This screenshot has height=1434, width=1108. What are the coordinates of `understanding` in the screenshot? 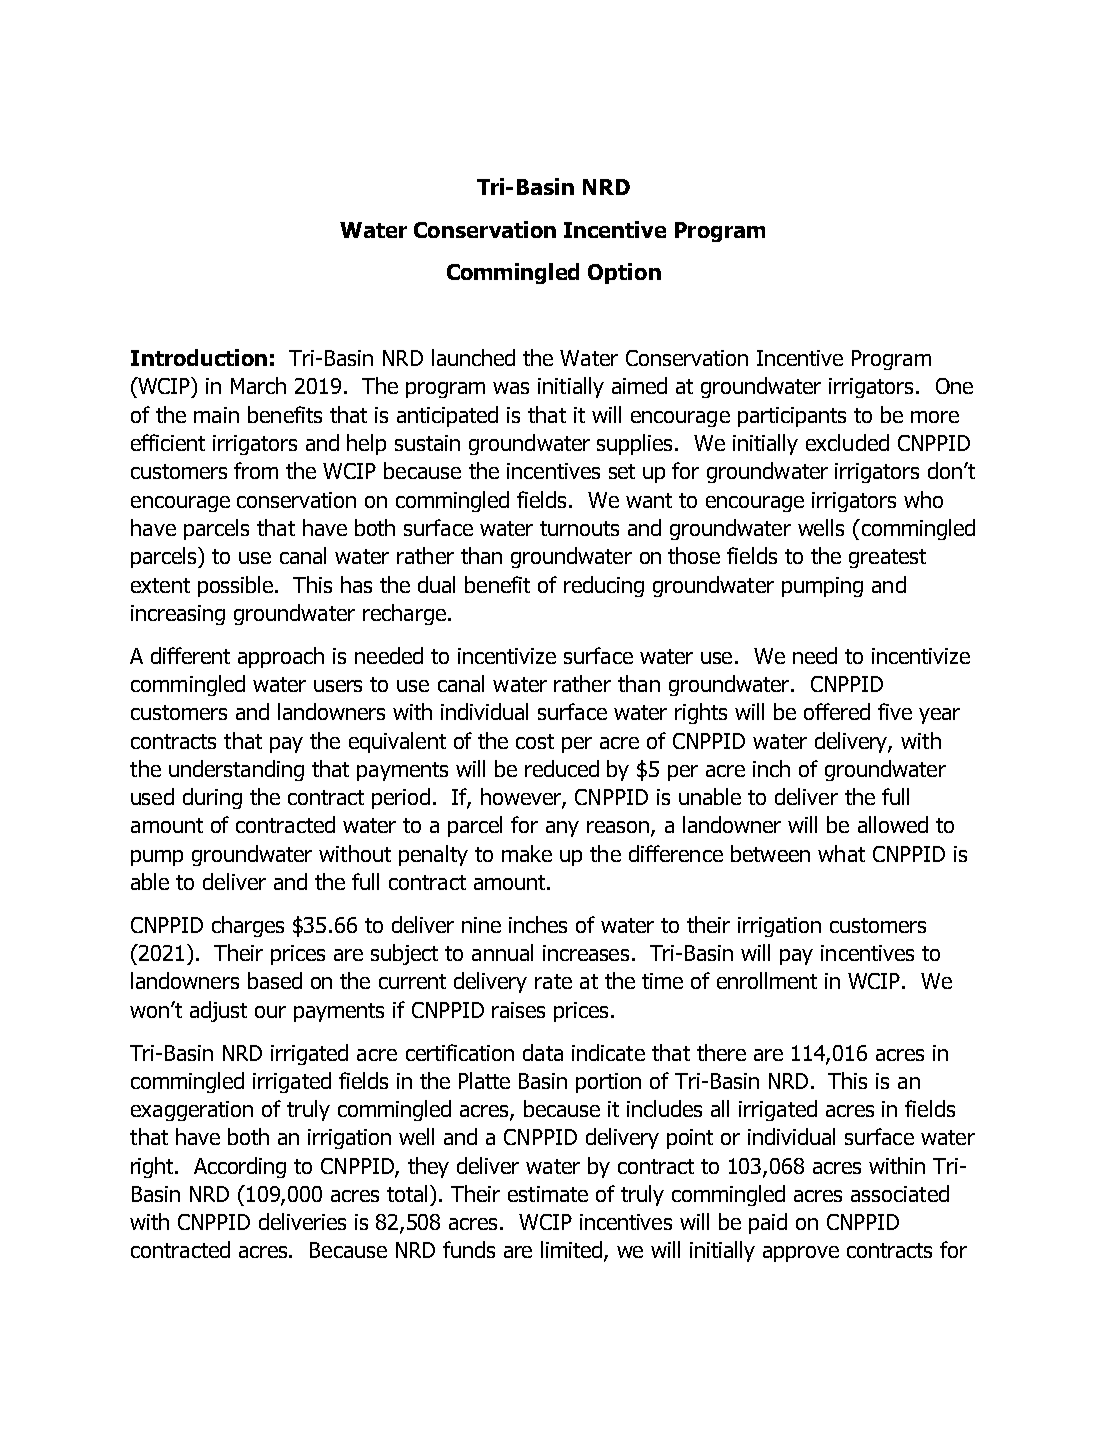 It's located at (236, 770).
